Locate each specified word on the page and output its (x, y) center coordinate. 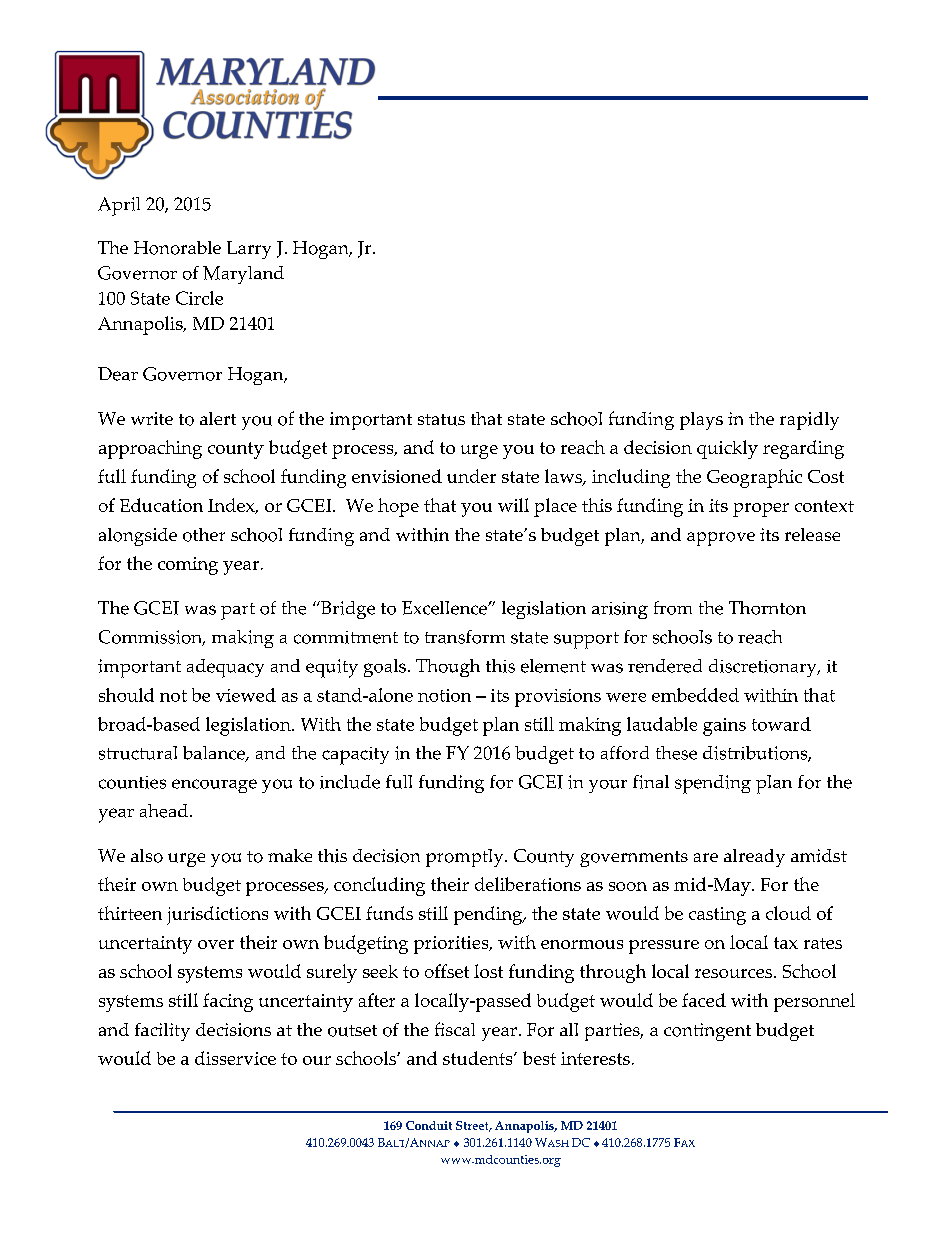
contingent (707, 1032)
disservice (235, 1058)
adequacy (225, 668)
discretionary (764, 668)
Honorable (177, 248)
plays (701, 421)
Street (473, 1126)
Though (448, 668)
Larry (249, 250)
